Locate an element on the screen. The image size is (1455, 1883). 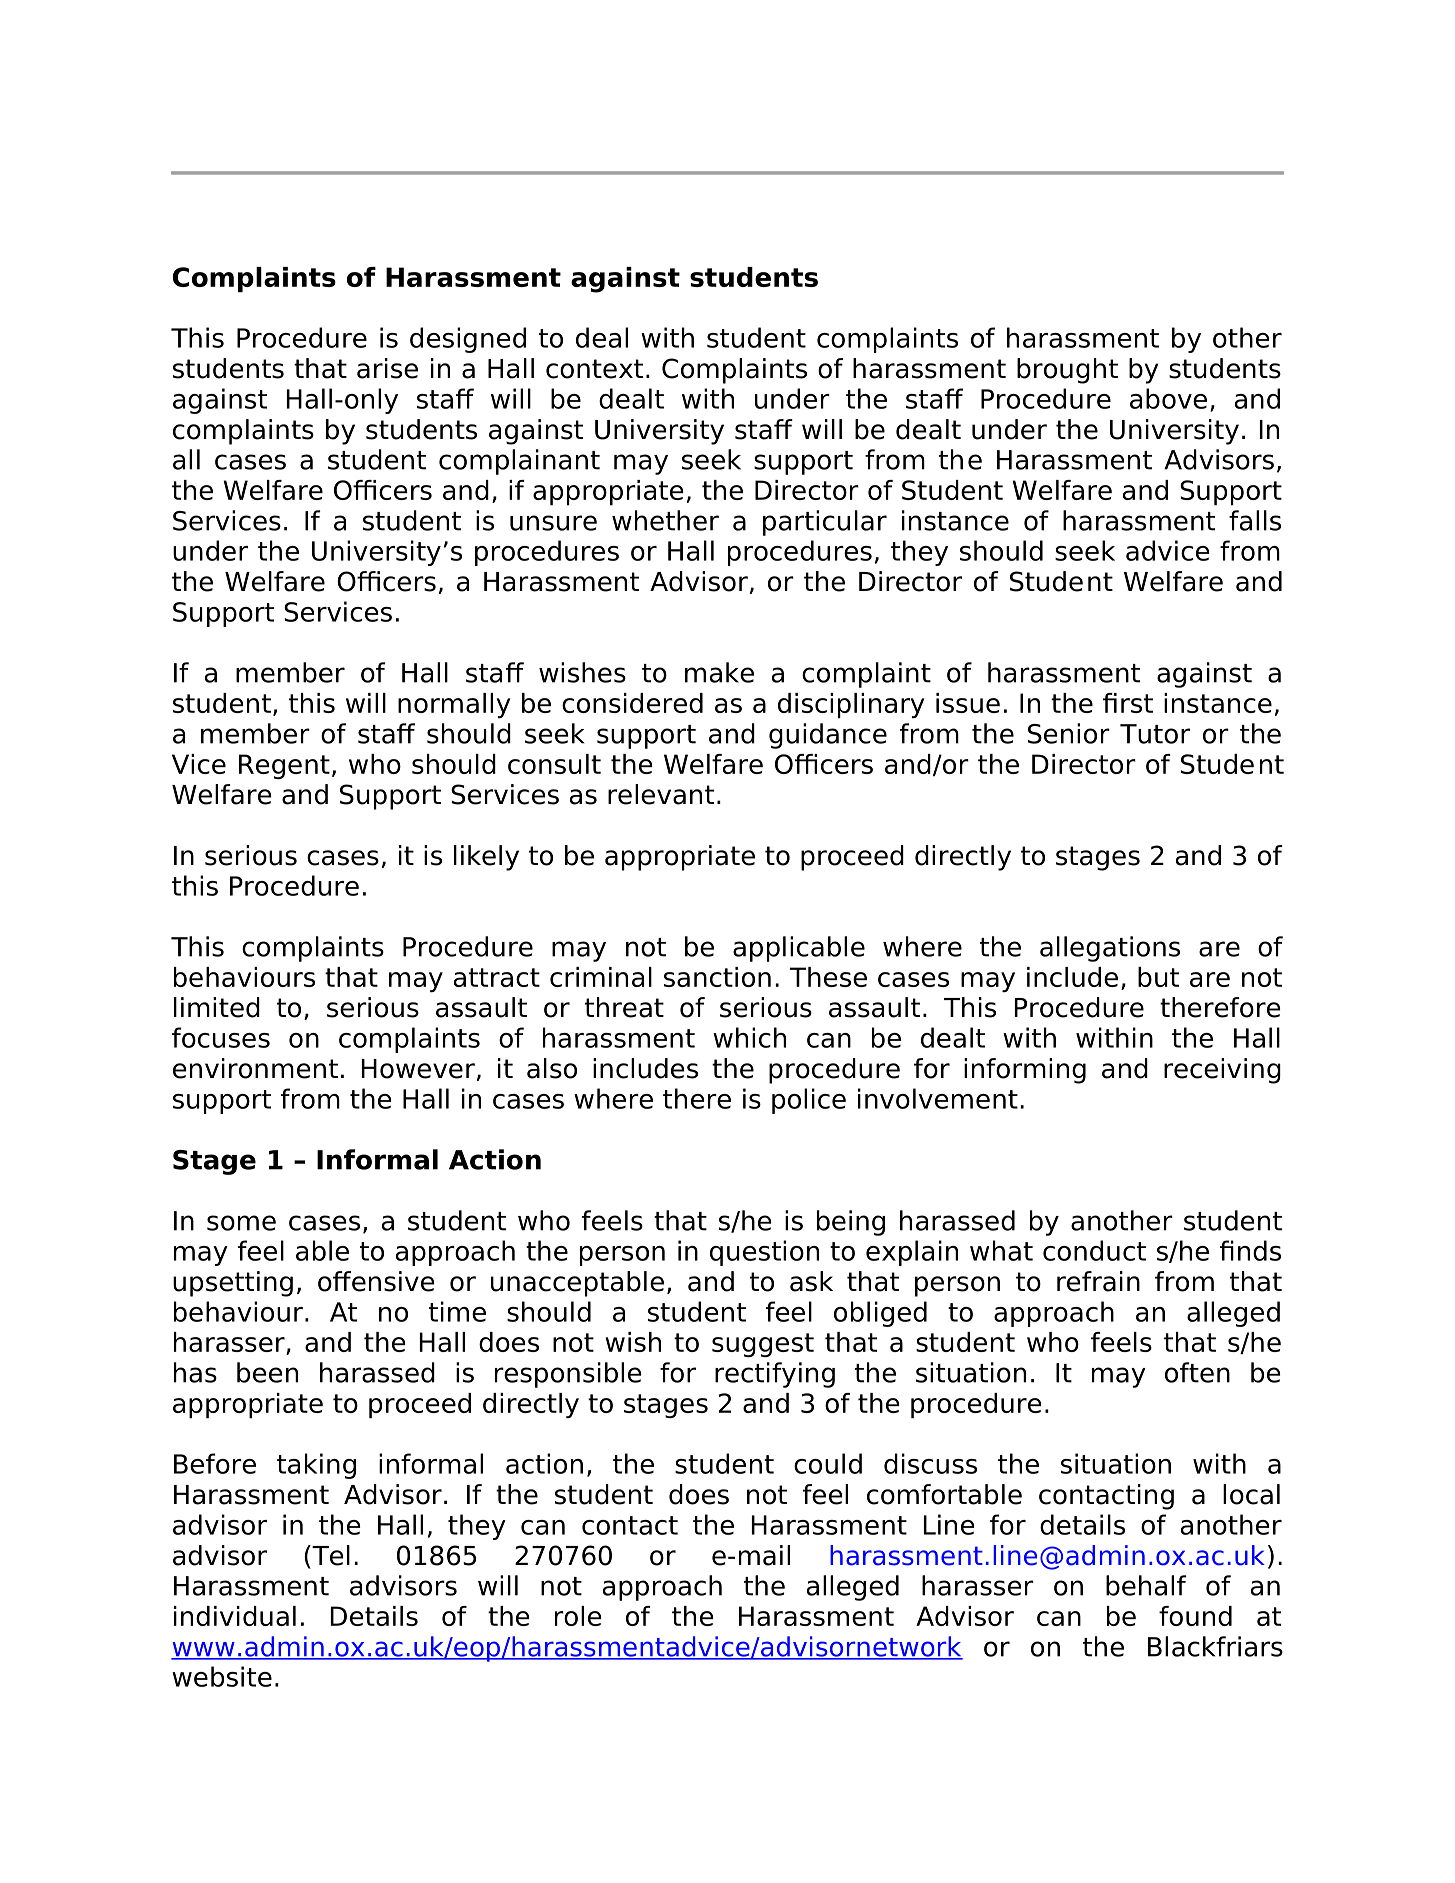
role is located at coordinates (578, 1616).
